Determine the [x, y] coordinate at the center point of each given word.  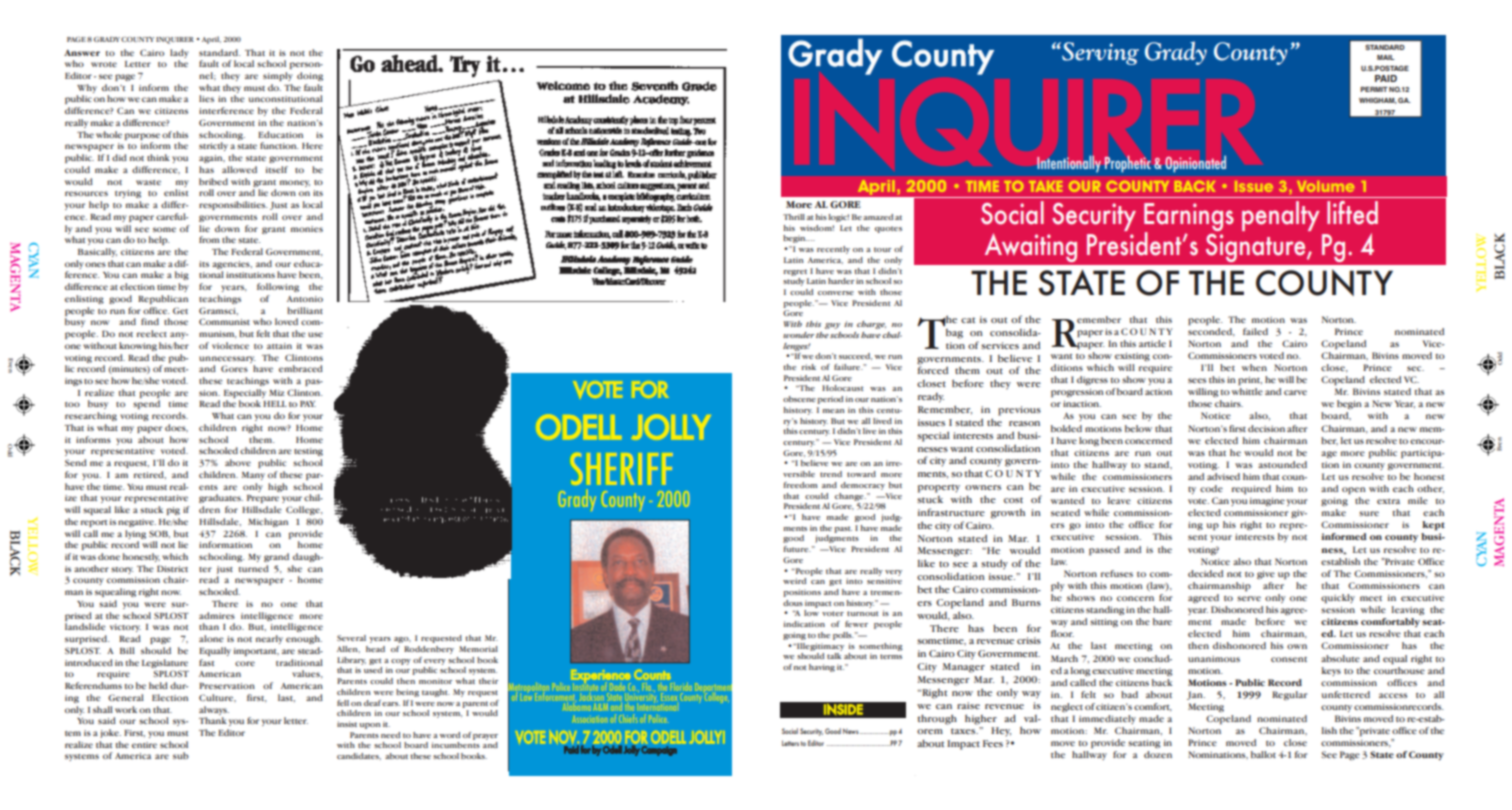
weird [794, 581]
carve [1295, 392]
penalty [1280, 216]
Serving [1099, 53]
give [1266, 574]
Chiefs [628, 718]
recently [833, 250]
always [214, 710]
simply [278, 76]
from [209, 239]
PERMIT [1374, 89]
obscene [799, 399]
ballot [1263, 754]
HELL [275, 404]
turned [254, 568]
